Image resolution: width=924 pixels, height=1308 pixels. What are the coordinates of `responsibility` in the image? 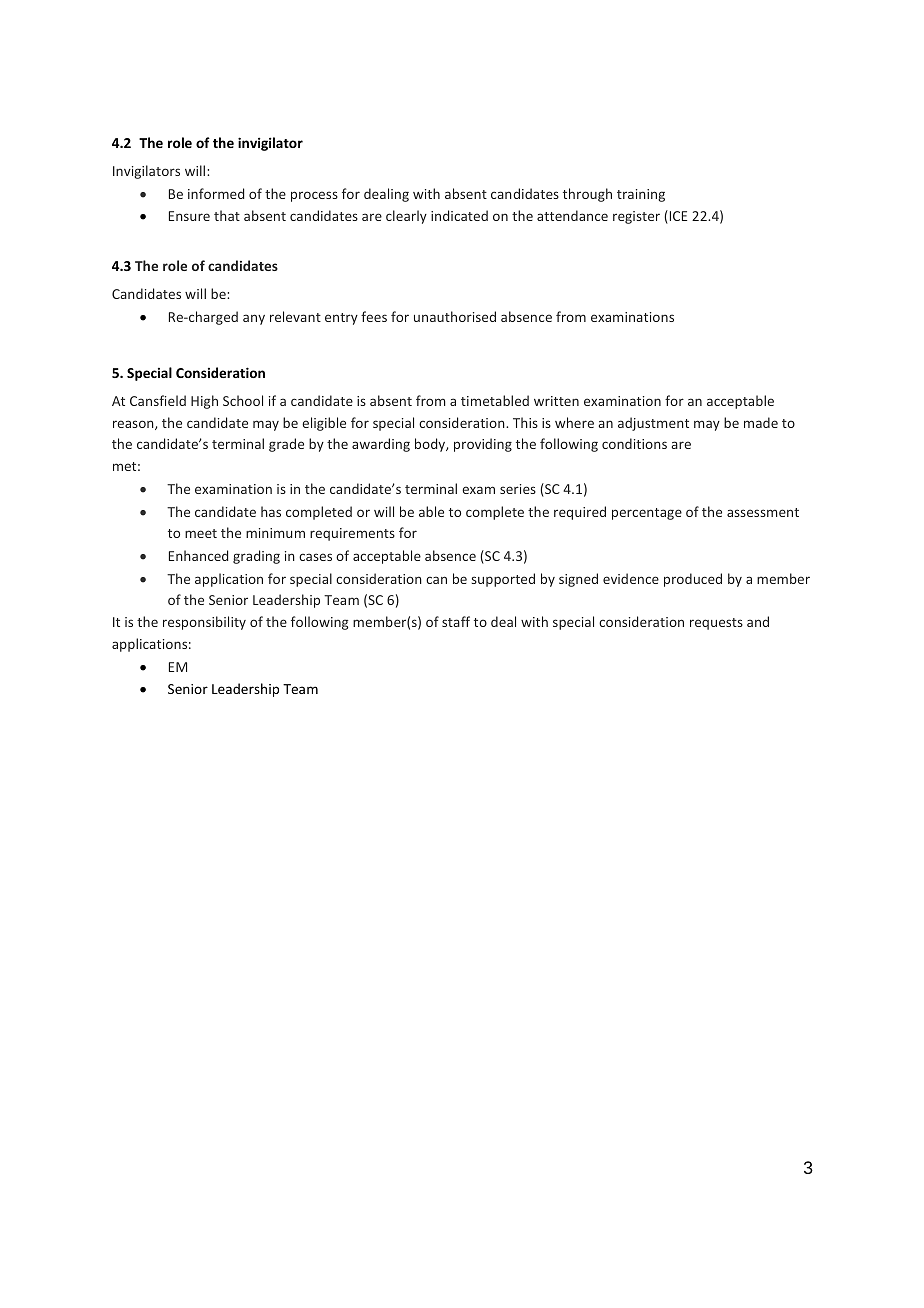 It's located at (204, 623).
